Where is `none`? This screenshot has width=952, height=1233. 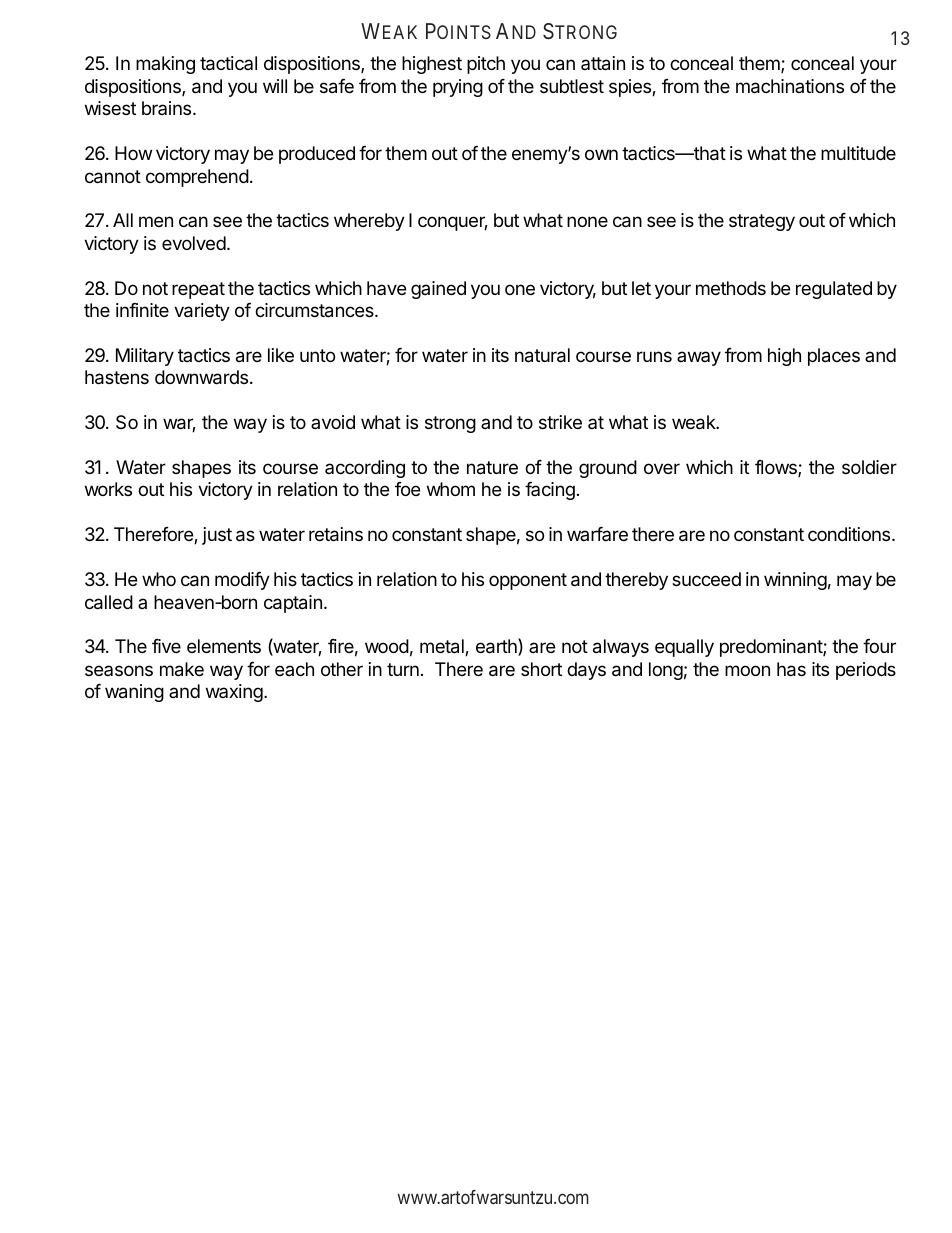 none is located at coordinates (587, 221).
